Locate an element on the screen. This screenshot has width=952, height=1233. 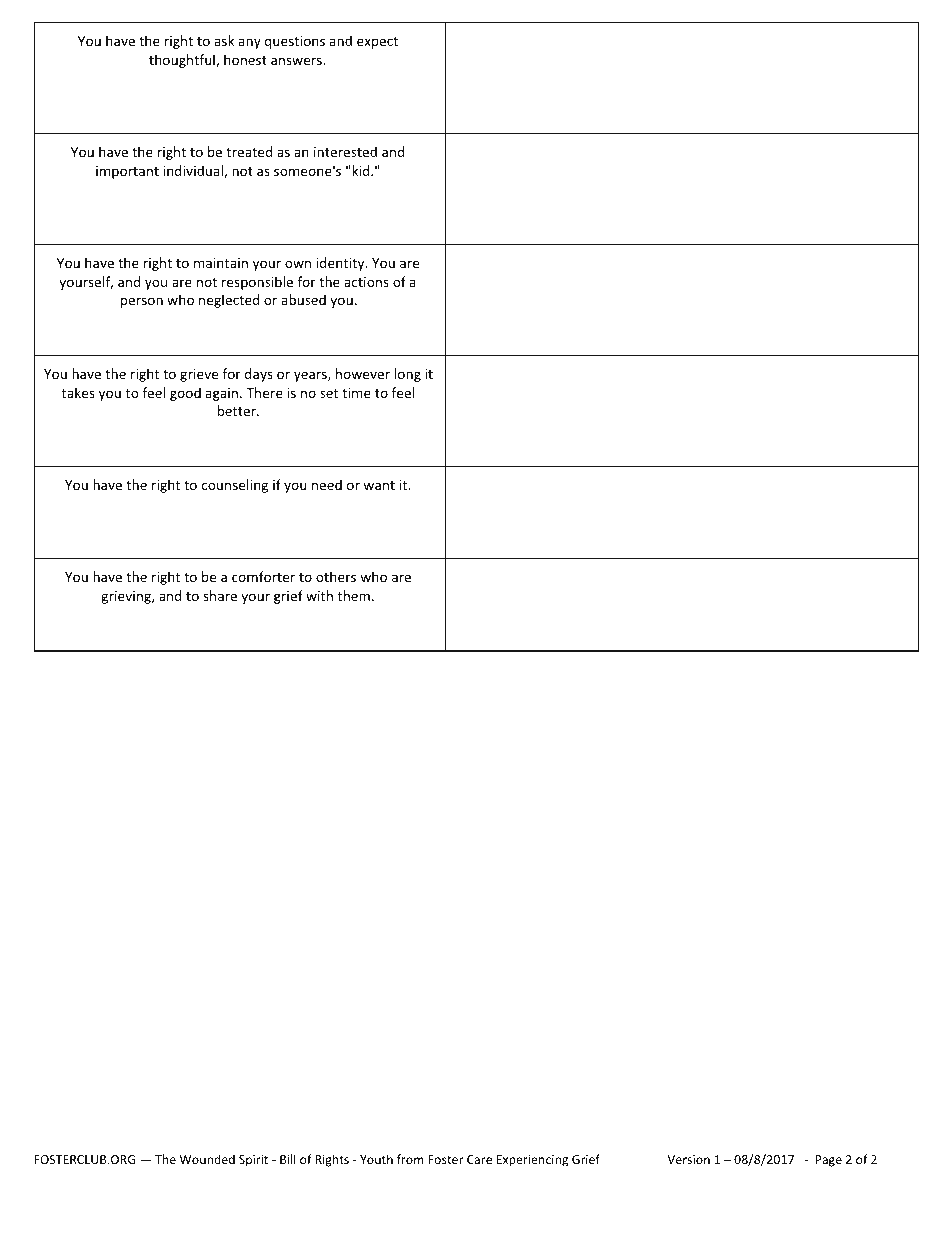
others is located at coordinates (336, 576).
